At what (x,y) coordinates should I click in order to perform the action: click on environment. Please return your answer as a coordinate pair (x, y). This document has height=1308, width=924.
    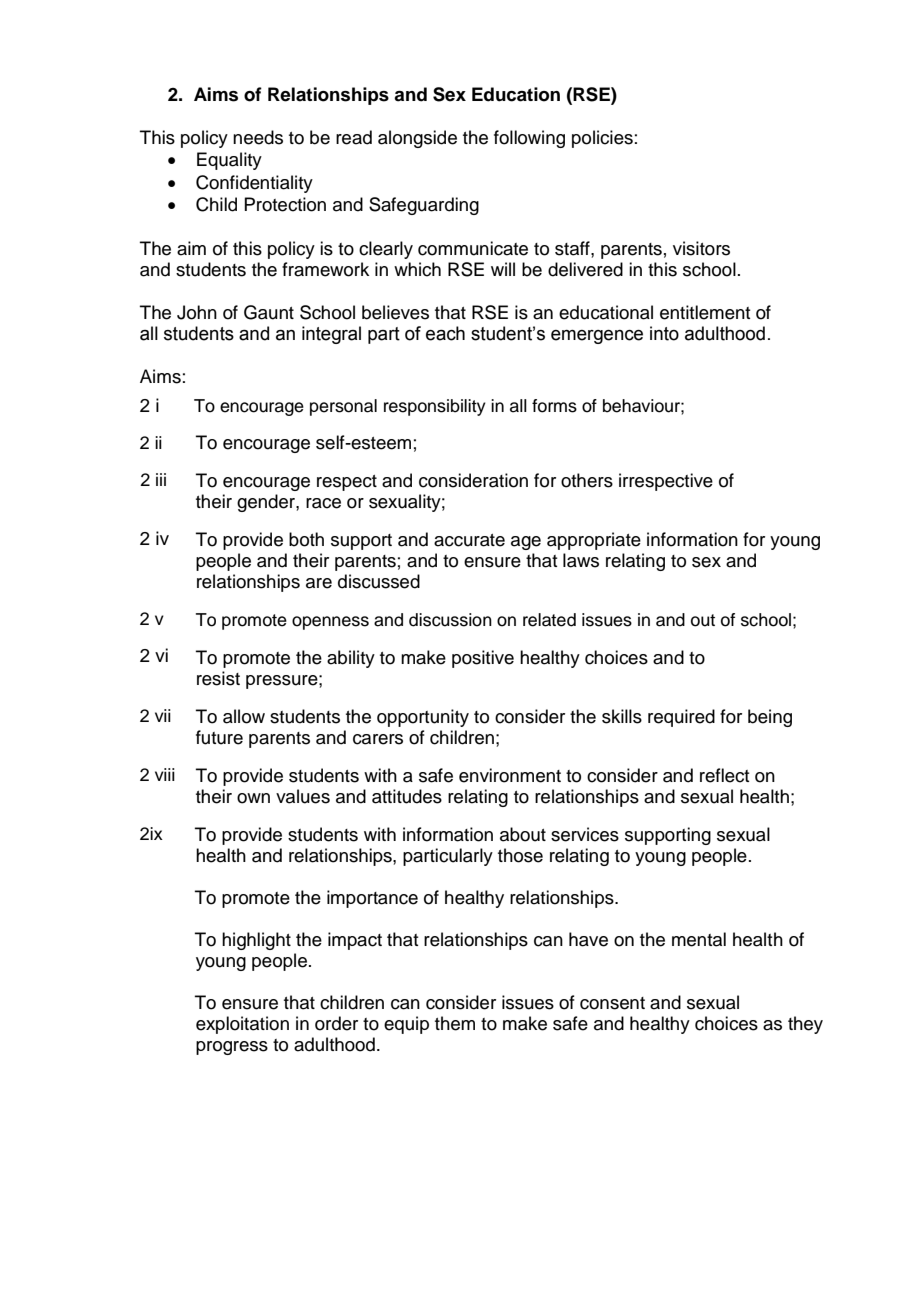
    Looking at the image, I should click on (510, 775).
